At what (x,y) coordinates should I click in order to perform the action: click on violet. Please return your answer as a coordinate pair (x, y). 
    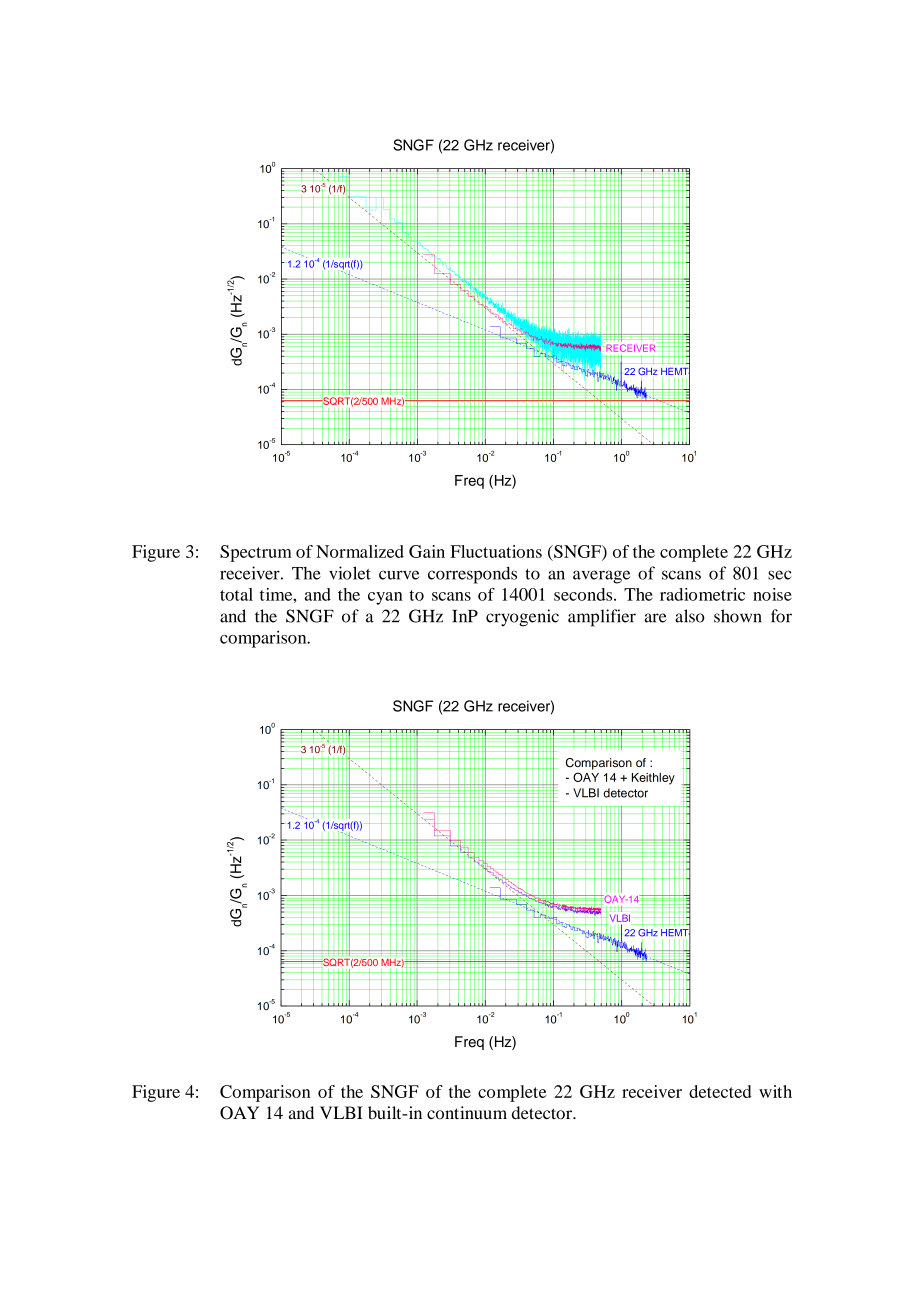
    Looking at the image, I should click on (350, 573).
